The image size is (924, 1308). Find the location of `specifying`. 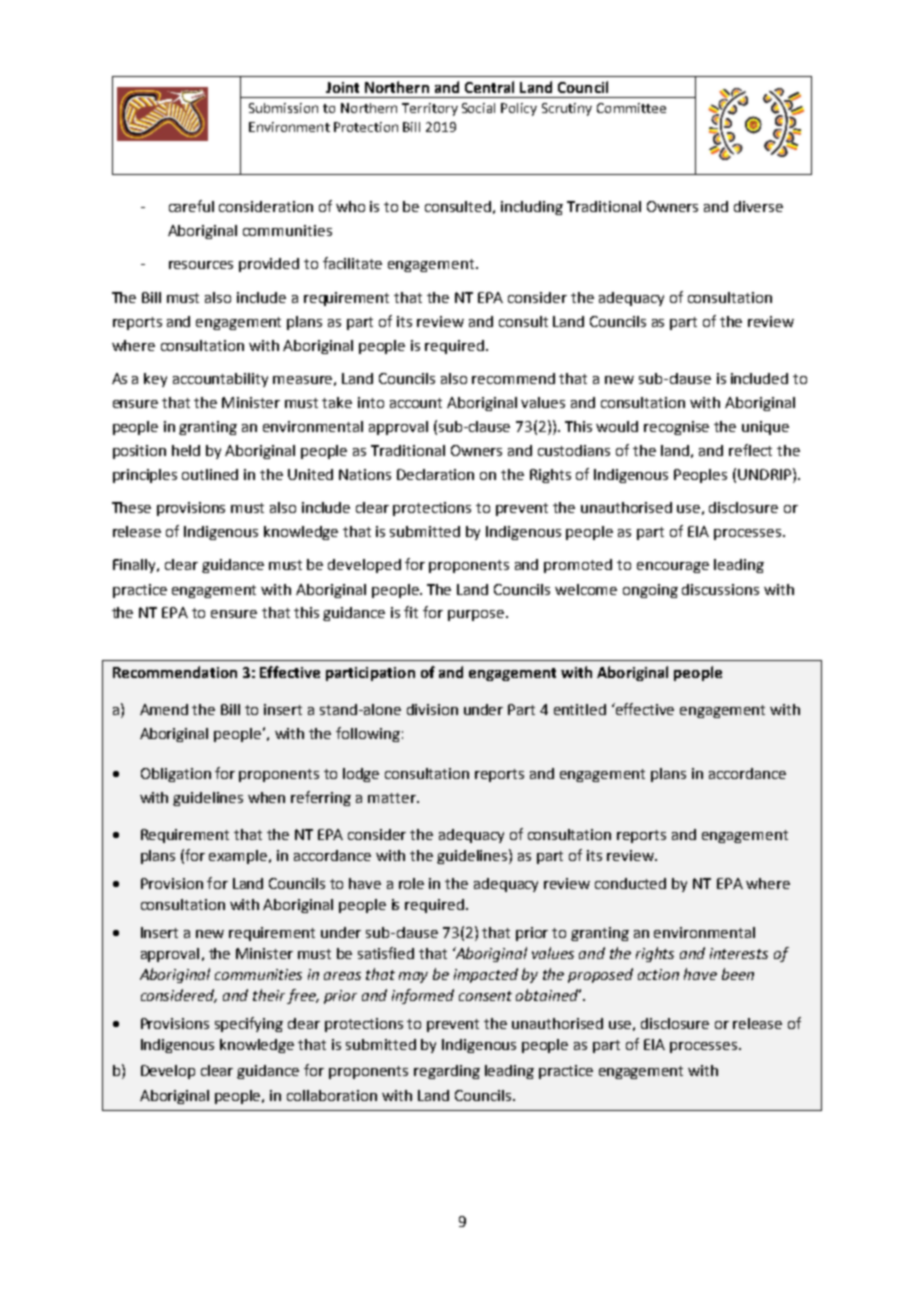

specifying is located at coordinates (249, 1024).
